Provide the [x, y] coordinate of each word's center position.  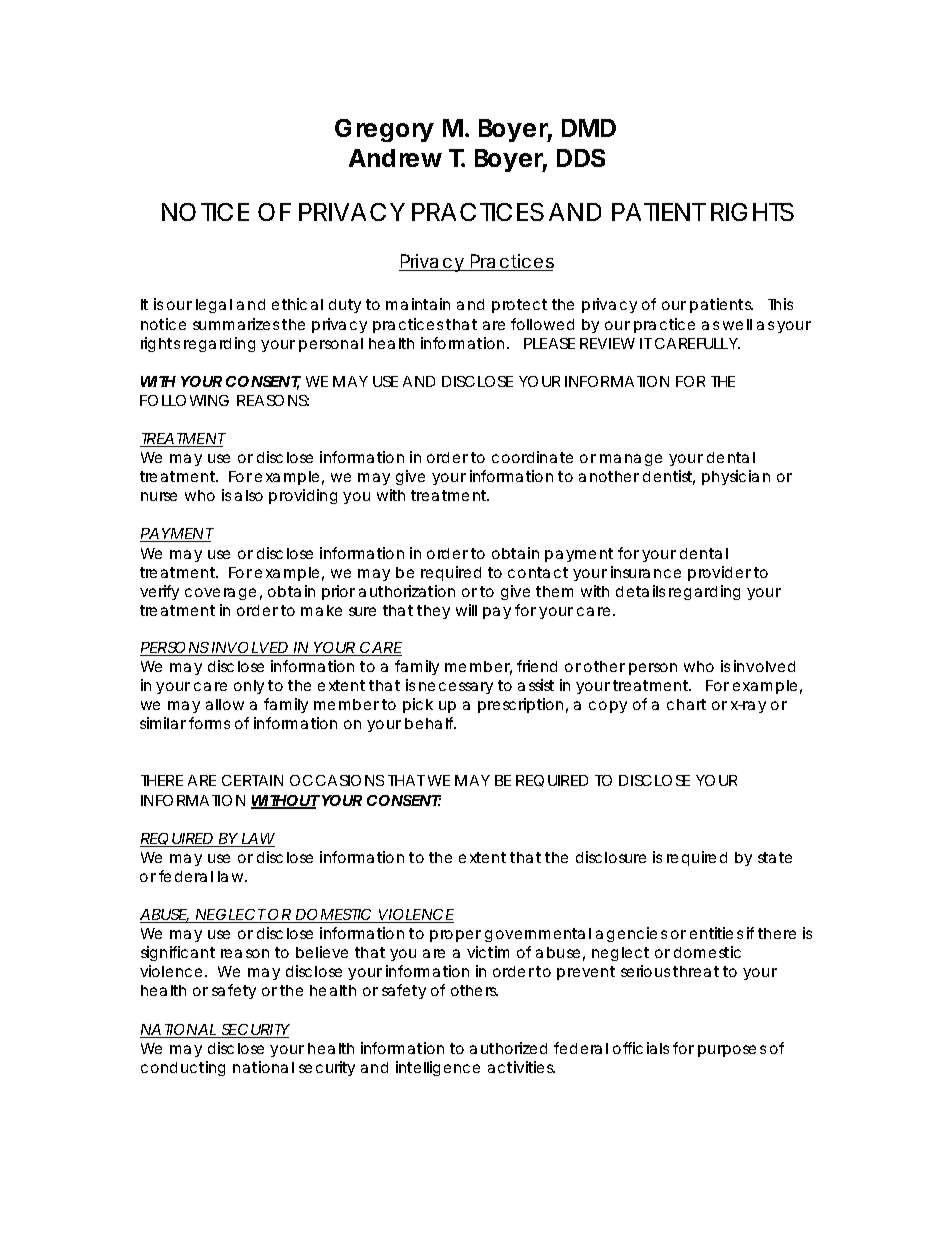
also [249, 495]
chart [686, 704]
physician [736, 477]
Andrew [395, 158]
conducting [183, 1068]
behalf [430, 723]
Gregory [384, 130]
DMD [589, 128]
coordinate [532, 457]
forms [209, 723]
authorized [508, 1048]
